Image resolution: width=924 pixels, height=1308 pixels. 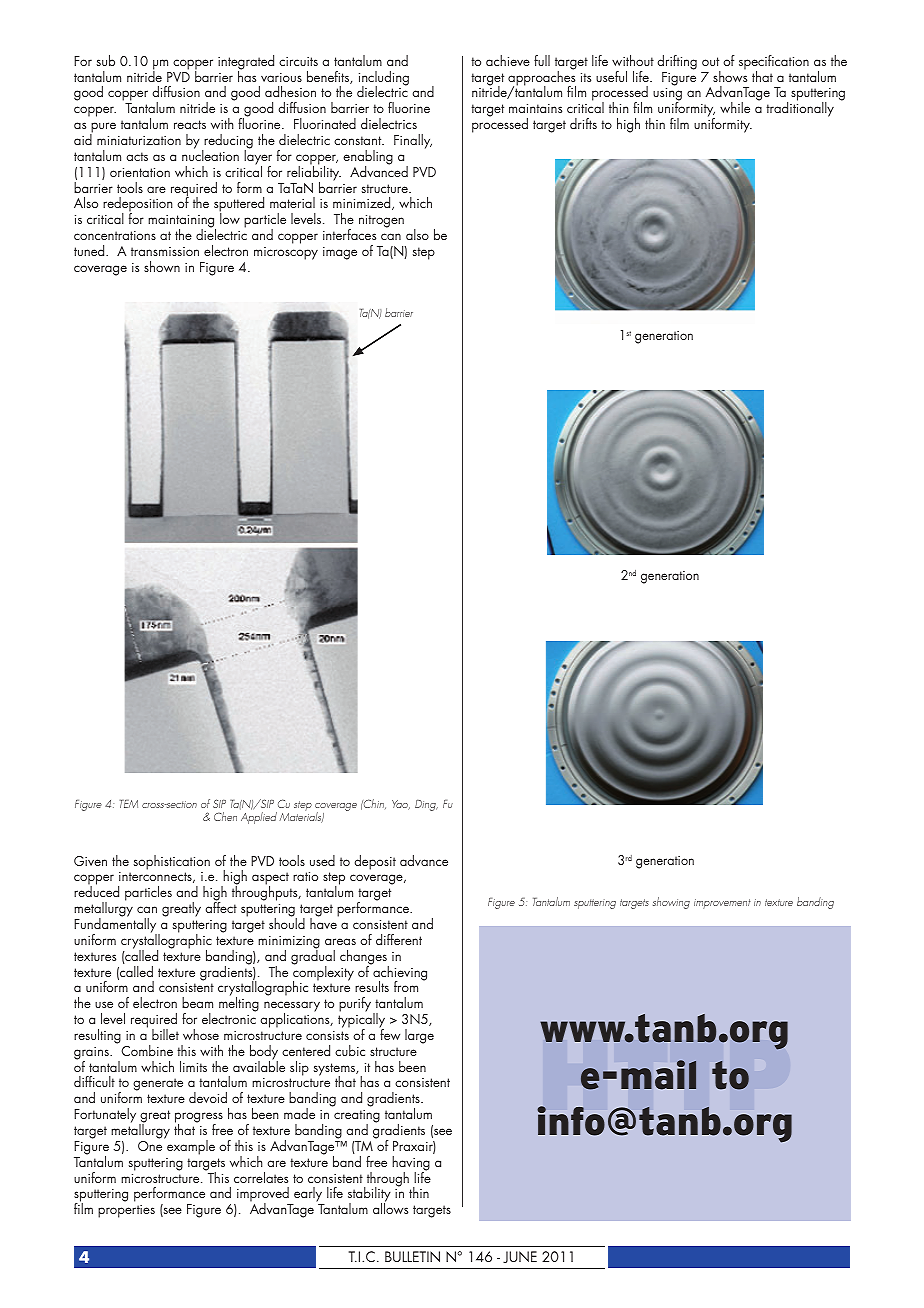 I want to click on miniaturization, so click(x=139, y=140).
